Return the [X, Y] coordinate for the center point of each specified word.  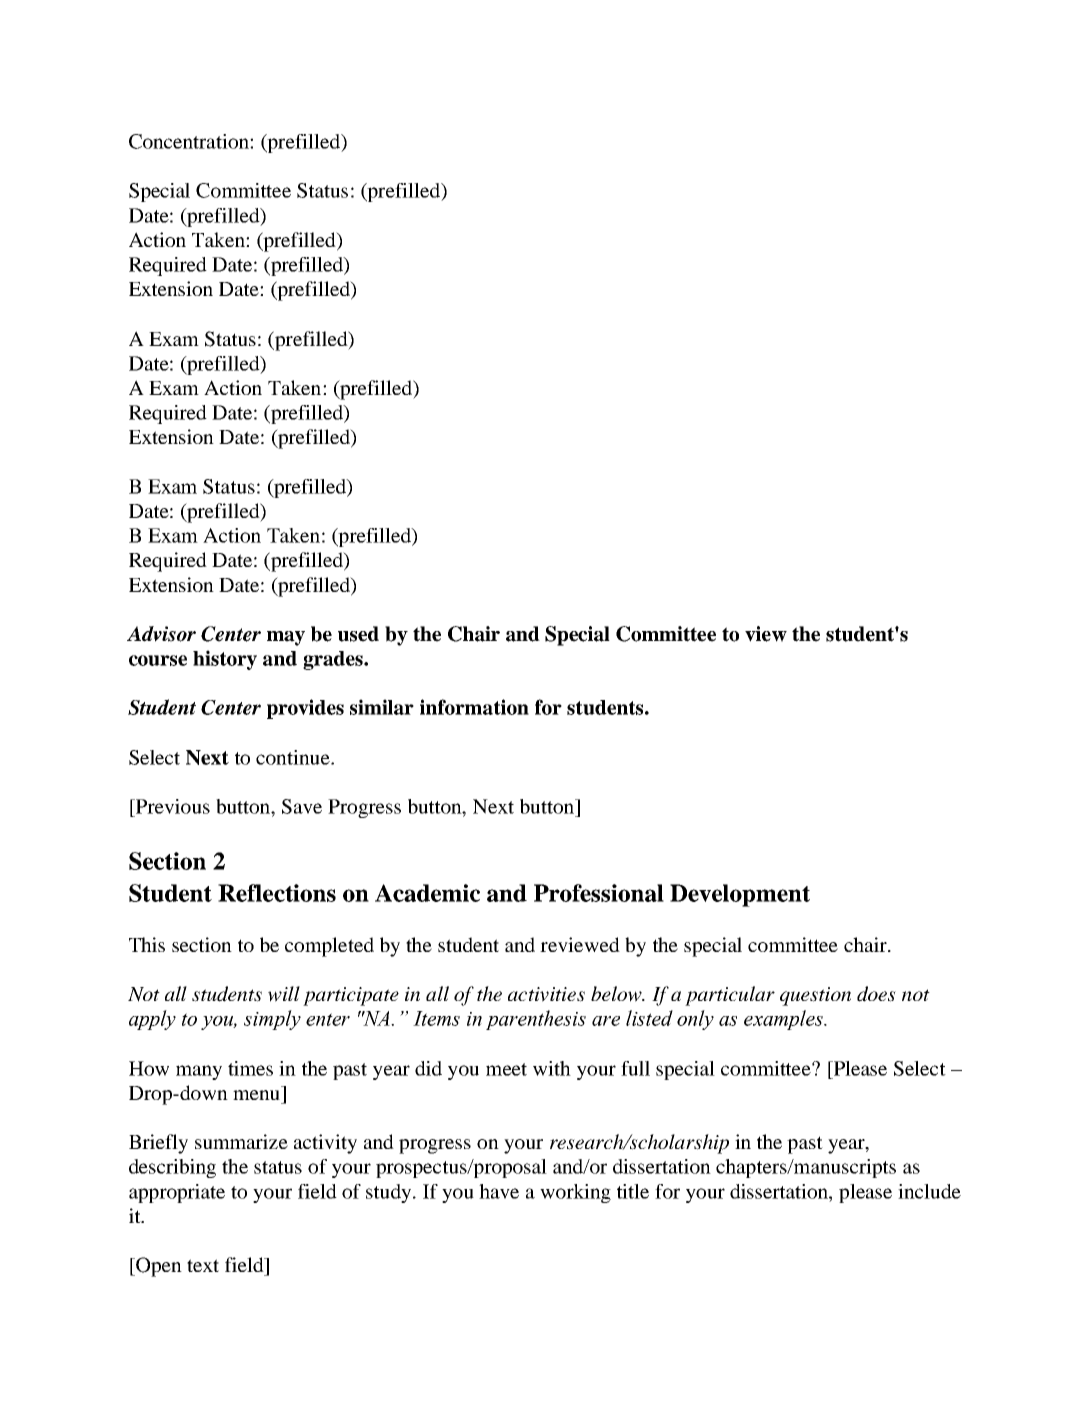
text [203, 1265]
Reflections [277, 893]
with [552, 1068]
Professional [599, 893]
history [225, 660]
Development [740, 895]
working [575, 1193]
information [474, 707]
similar [382, 707]
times [250, 1068]
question [815, 996]
